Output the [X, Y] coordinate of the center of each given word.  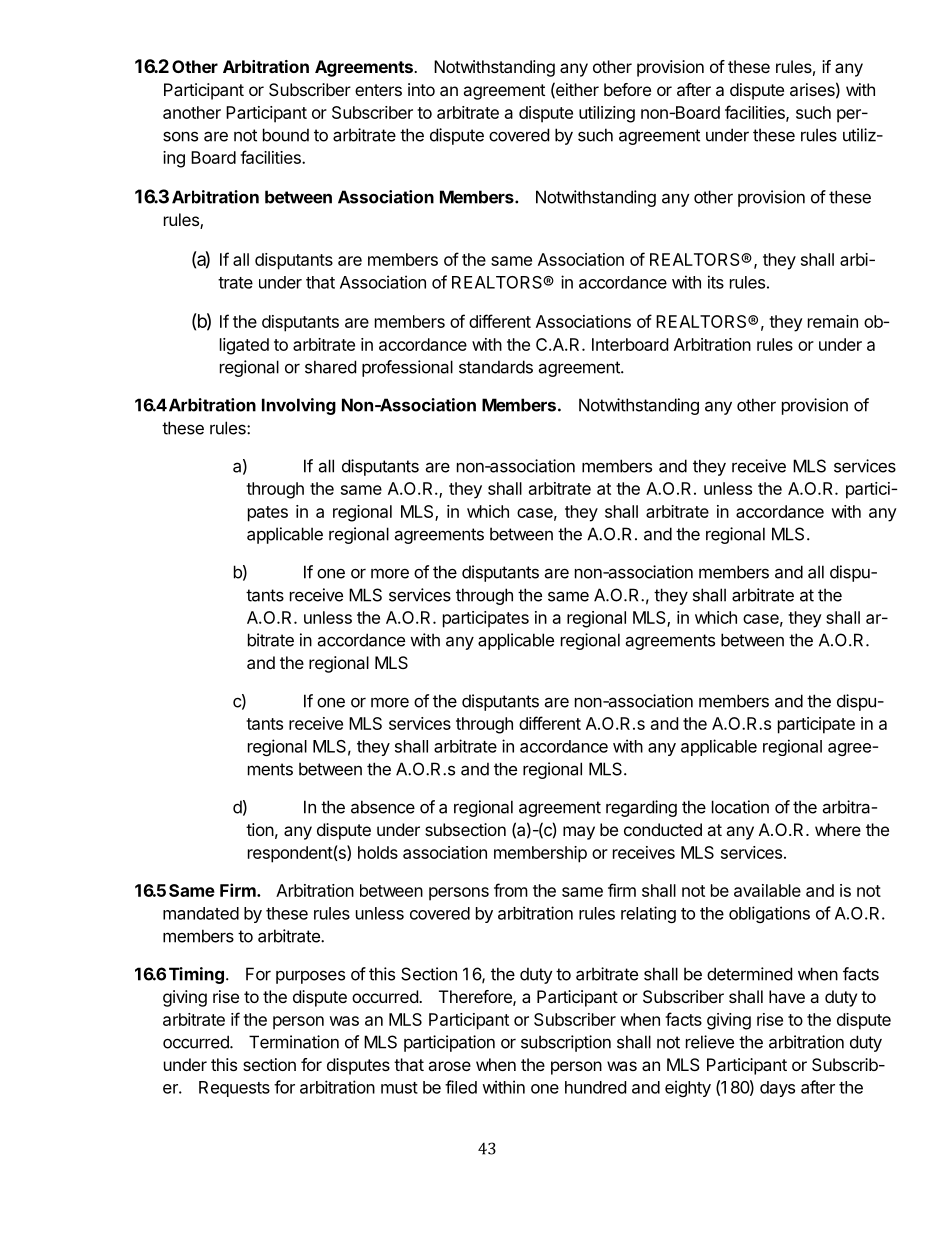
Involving [299, 406]
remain [833, 321]
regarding [641, 808]
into [421, 89]
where [838, 829]
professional [407, 368]
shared [330, 367]
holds [378, 852]
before [627, 89]
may [579, 833]
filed [461, 1087]
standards [496, 367]
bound [286, 135]
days [777, 1089]
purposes [310, 977]
